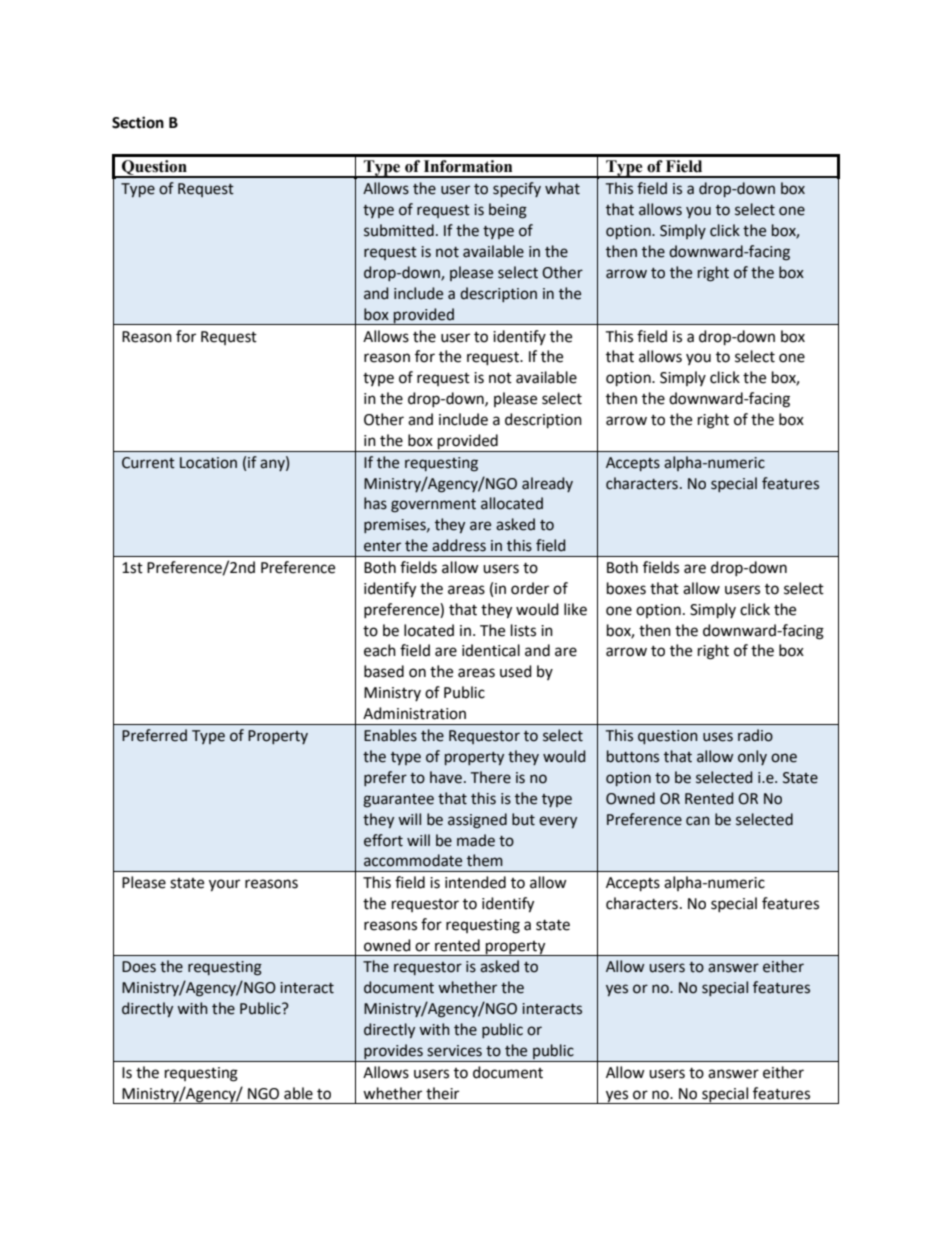  What do you see at coordinates (491, 650) in the page?
I see `identical` at bounding box center [491, 650].
